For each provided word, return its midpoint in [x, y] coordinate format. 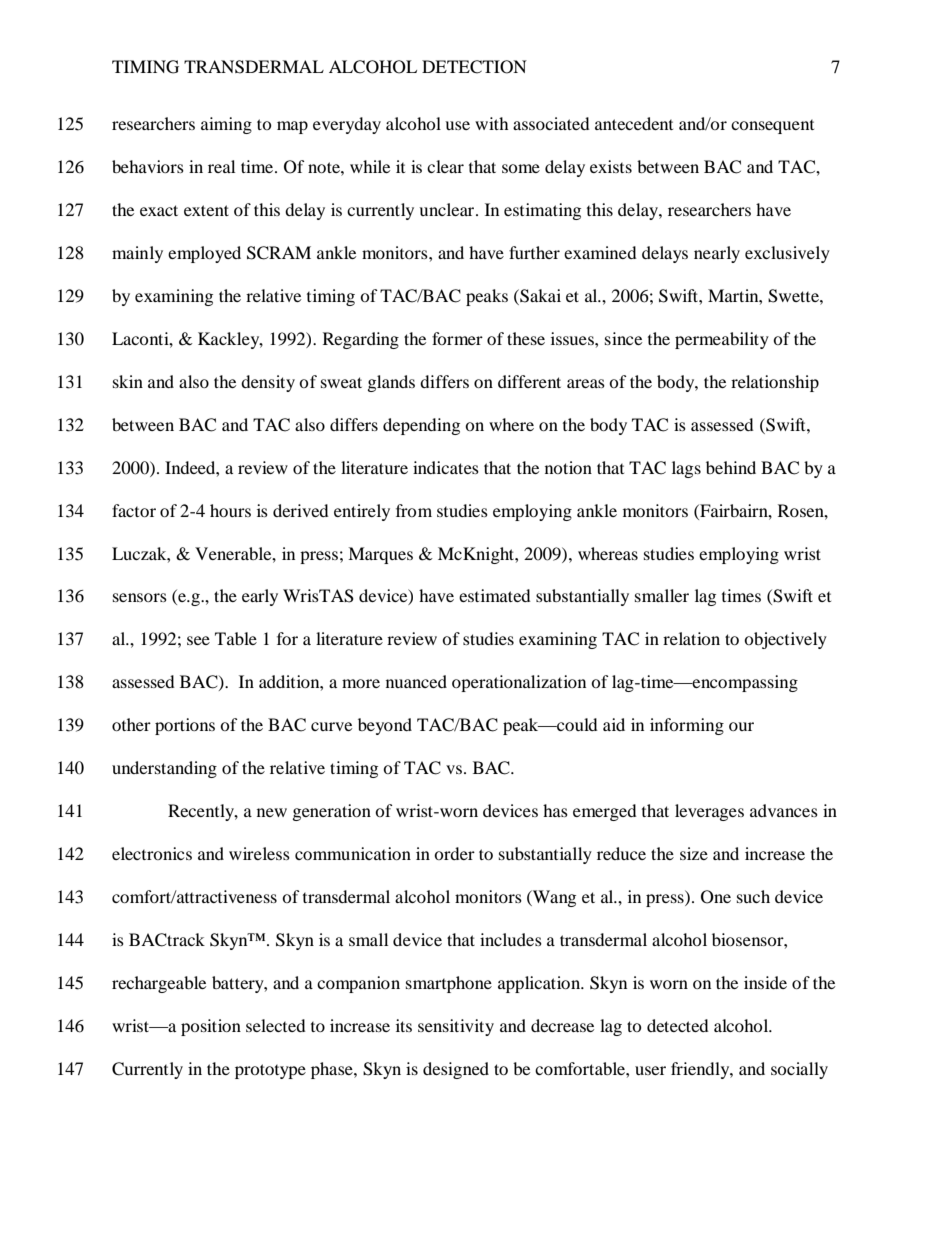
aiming [226, 125]
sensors [140, 597]
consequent [772, 127]
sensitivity [456, 1027]
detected [678, 1025]
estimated [495, 595]
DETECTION [474, 67]
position [211, 1027]
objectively [785, 640]
